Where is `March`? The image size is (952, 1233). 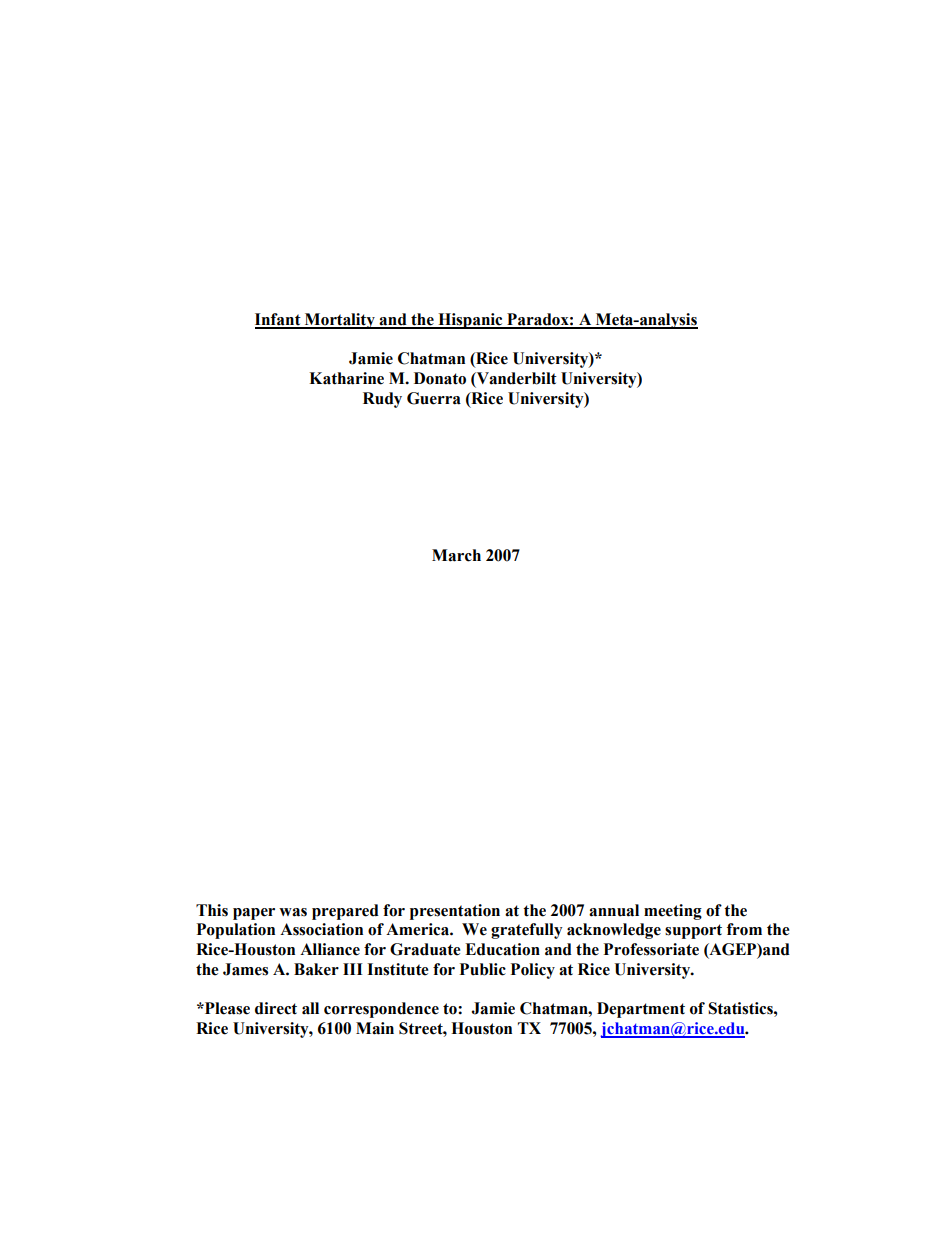 March is located at coordinates (456, 555).
